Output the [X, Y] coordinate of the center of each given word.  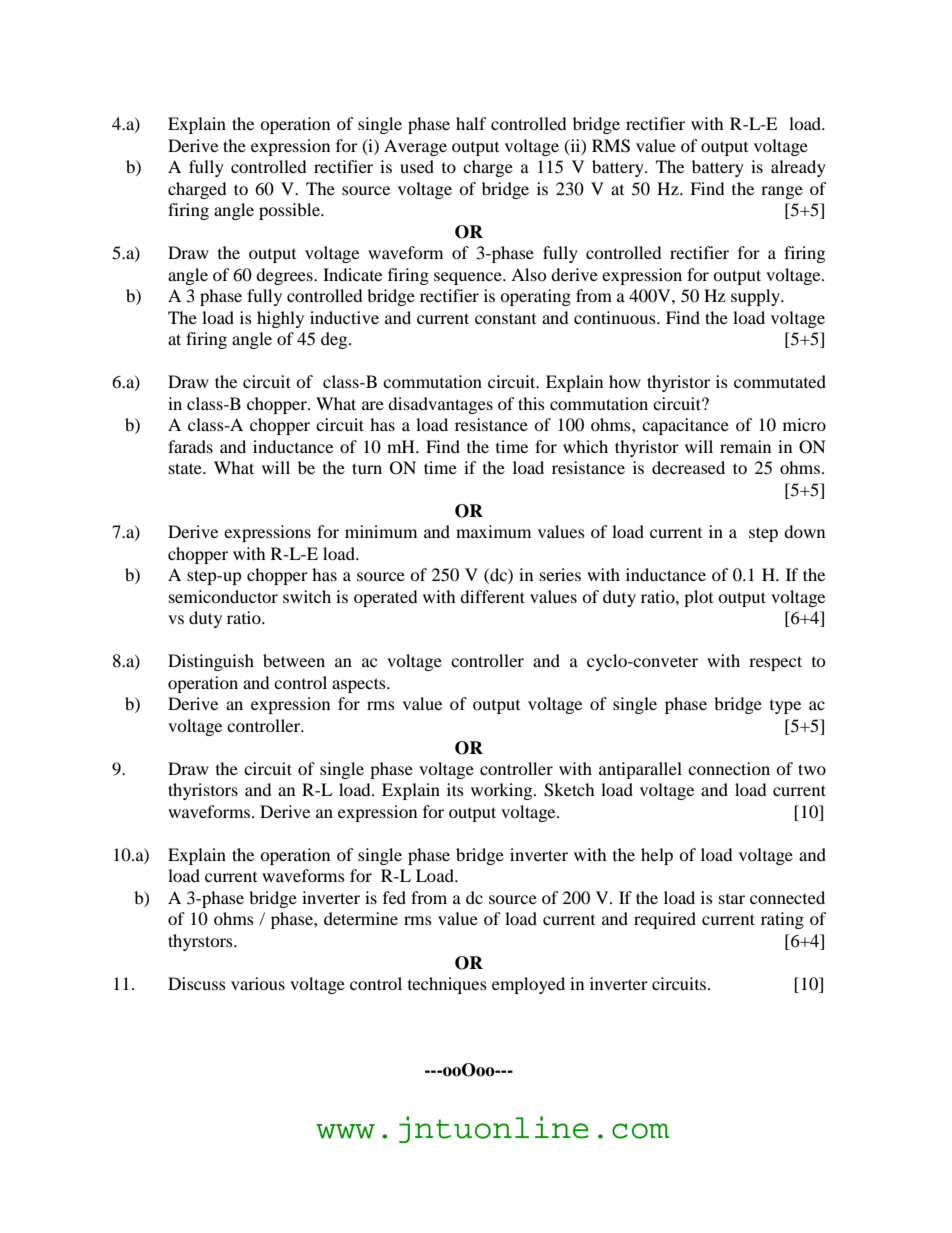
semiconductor [223, 596]
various [258, 983]
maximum [493, 531]
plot [698, 598]
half [471, 123]
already [798, 168]
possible [290, 211]
